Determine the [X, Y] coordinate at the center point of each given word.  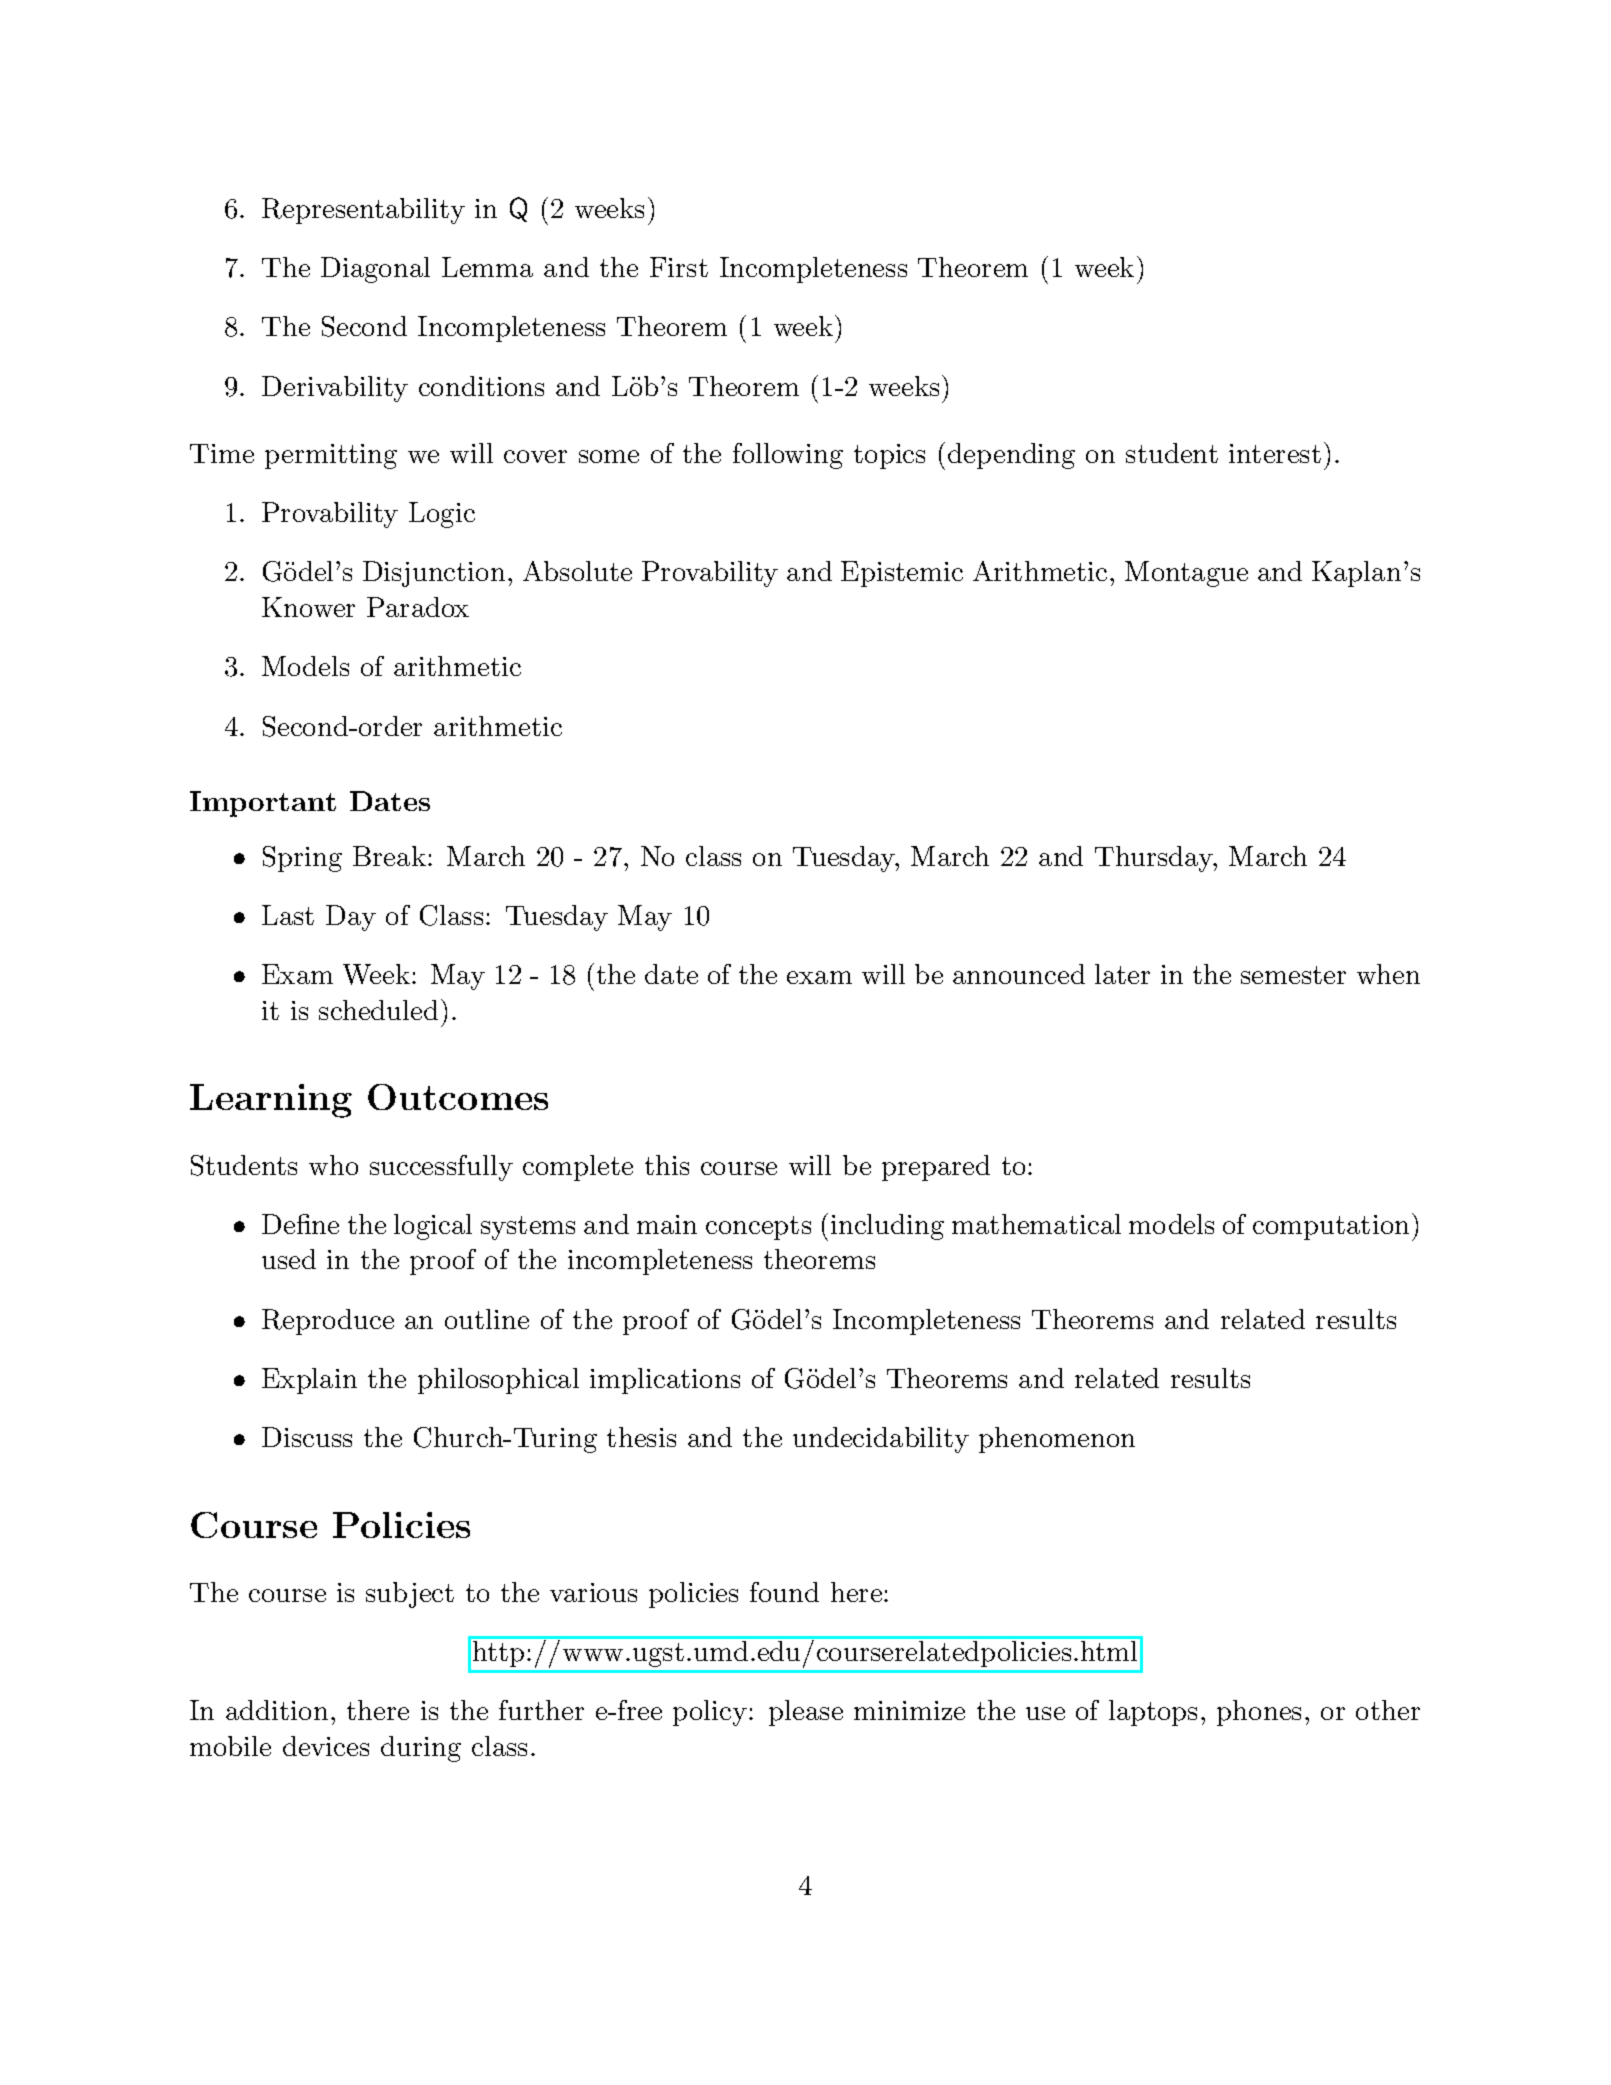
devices [326, 1746]
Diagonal [375, 270]
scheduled [378, 1010]
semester [1293, 975]
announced [1019, 974]
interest [1275, 453]
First [679, 267]
